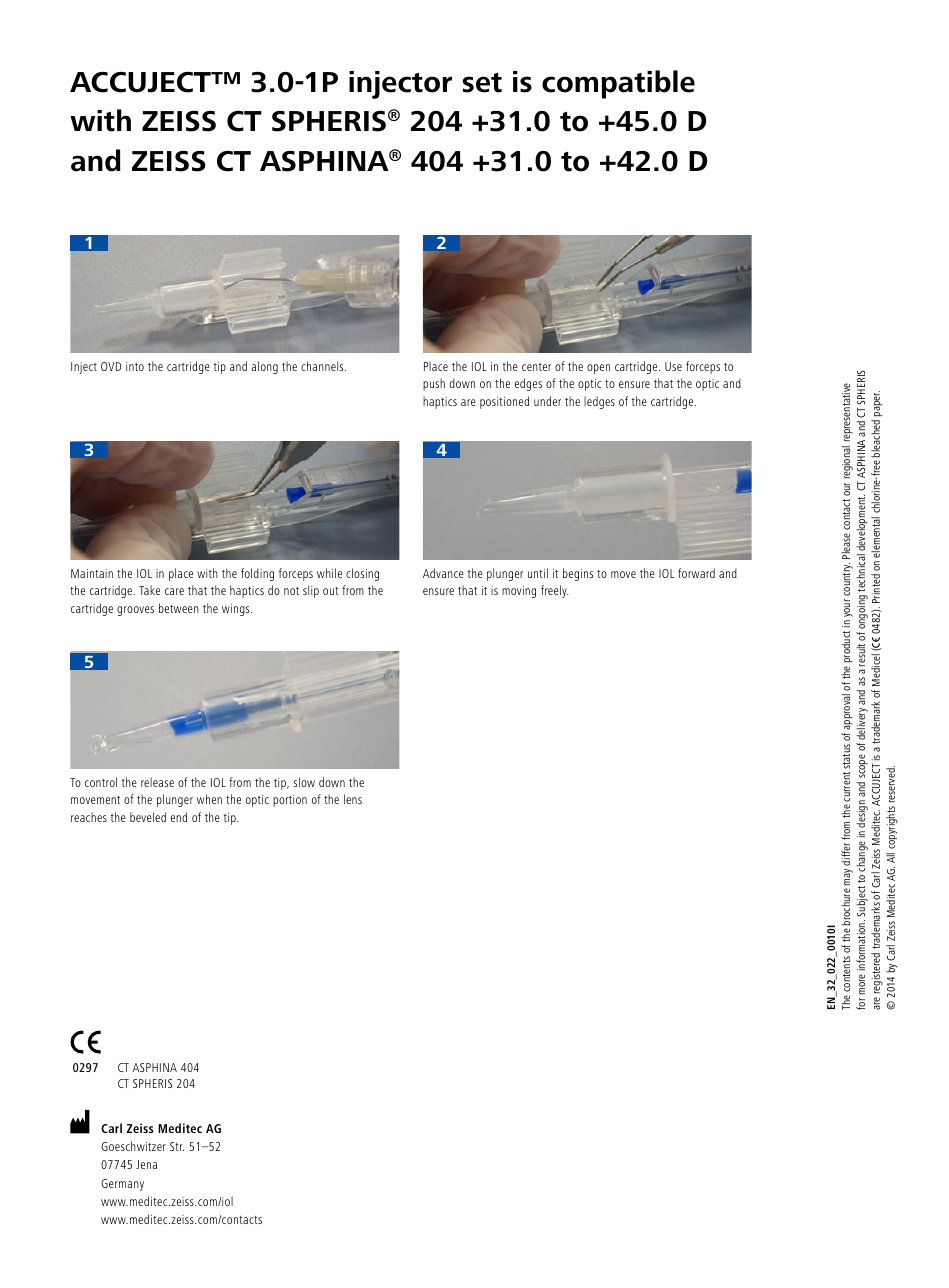 The image size is (949, 1288). Describe the element at coordinates (135, 366) in the screenshot. I see `into` at that location.
